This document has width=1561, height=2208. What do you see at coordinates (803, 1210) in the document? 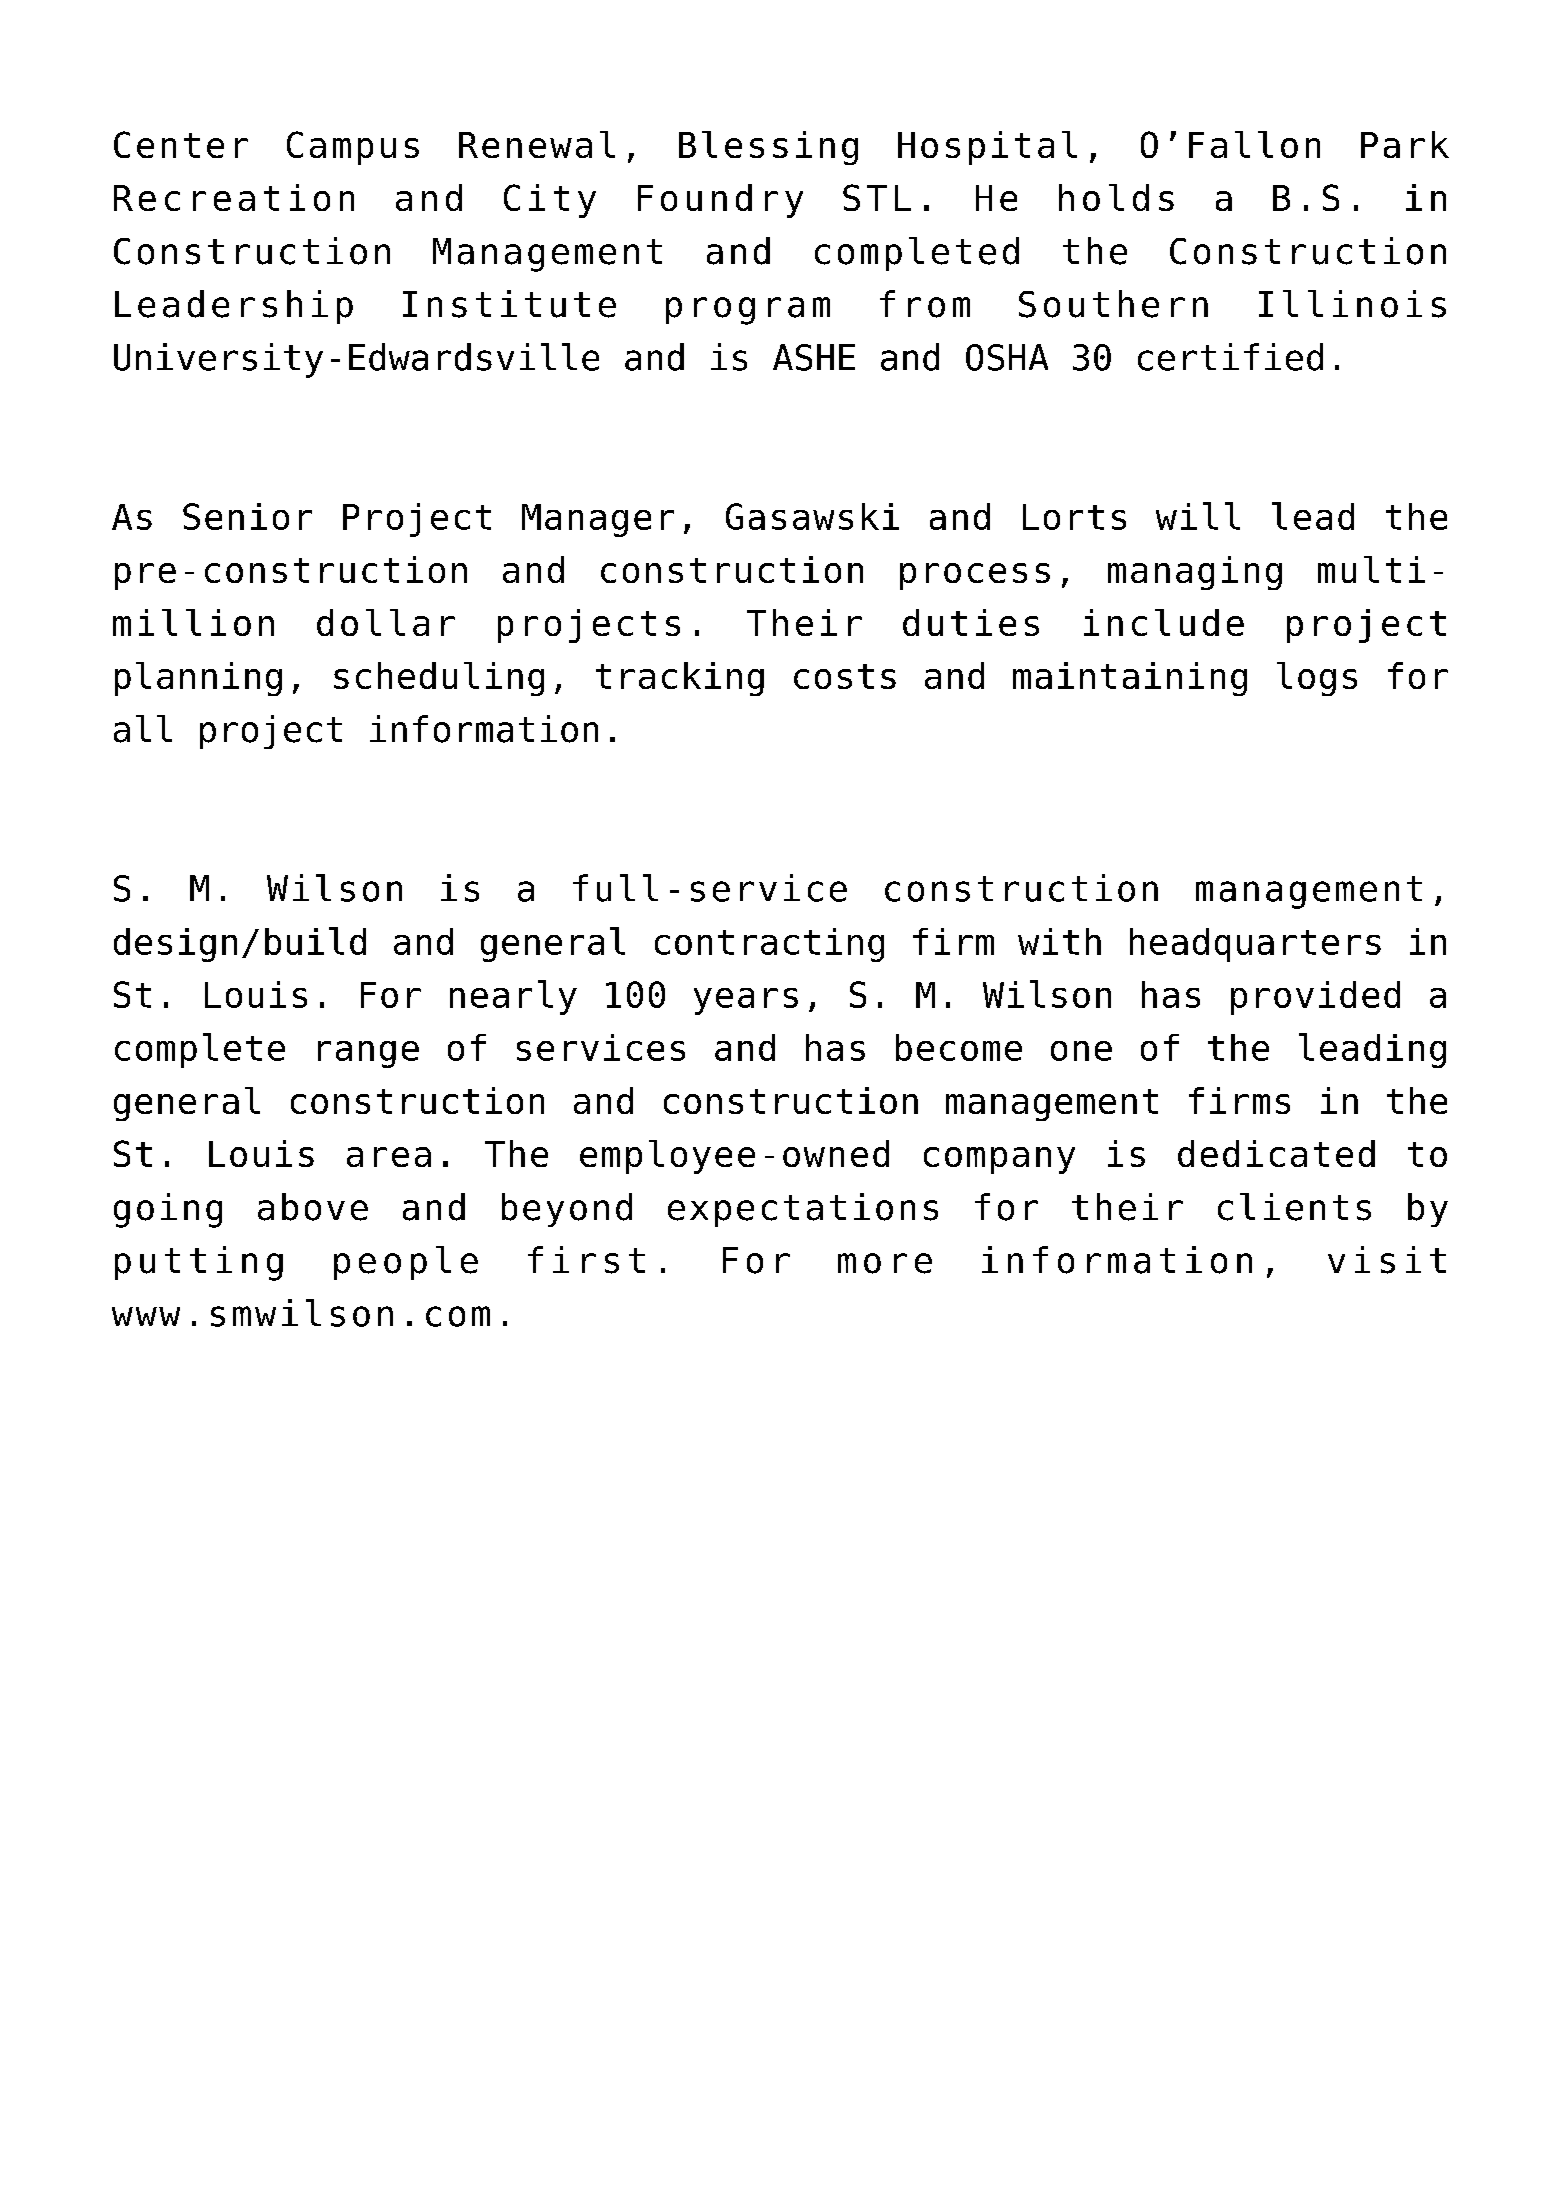
I see `expectations` at bounding box center [803, 1210].
